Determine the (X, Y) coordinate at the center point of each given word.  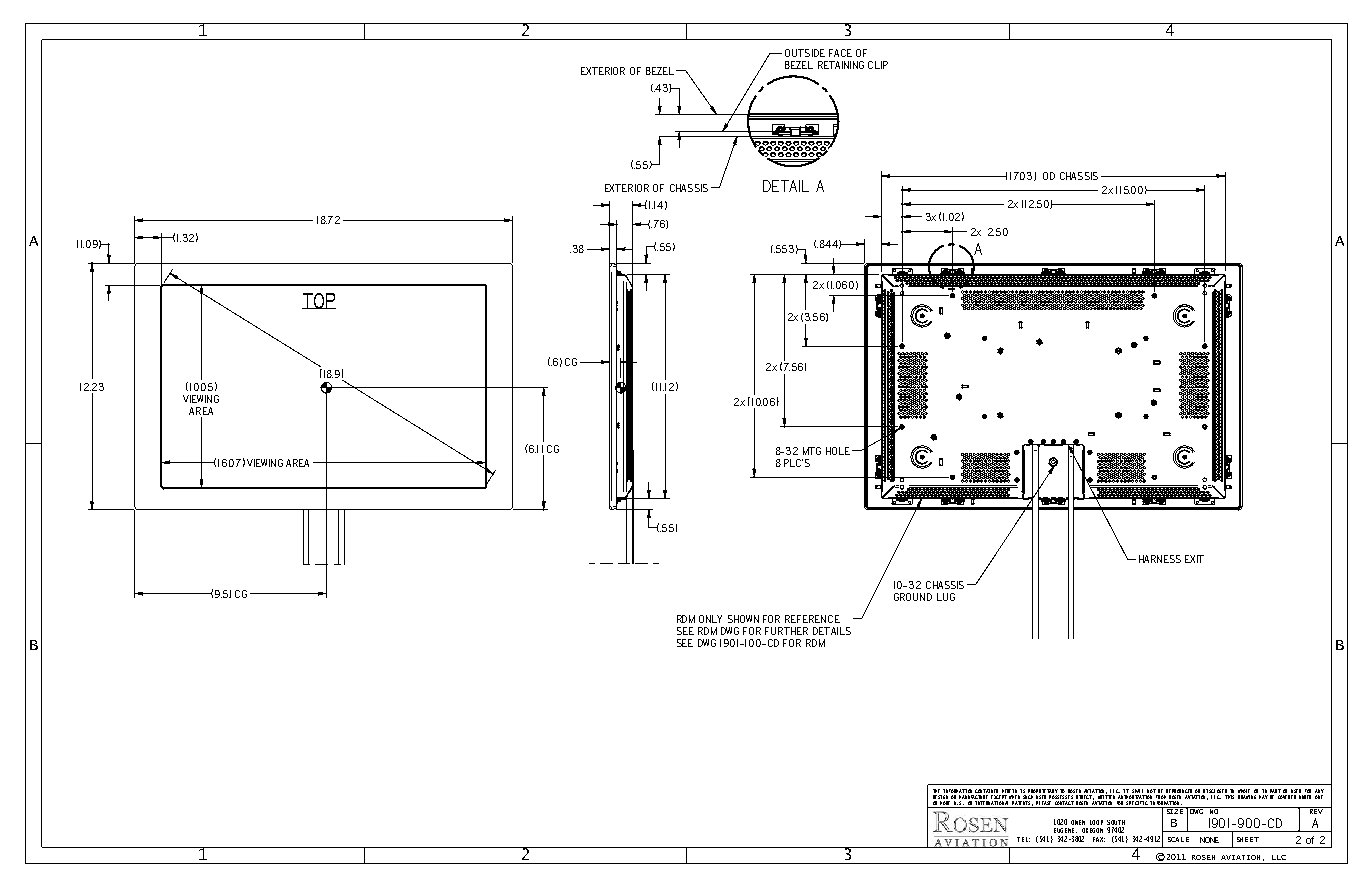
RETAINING (841, 65)
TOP (319, 301)
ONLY (710, 619)
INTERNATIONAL (993, 804)
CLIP (878, 65)
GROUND (913, 597)
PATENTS (1022, 804)
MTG (812, 451)
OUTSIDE (805, 53)
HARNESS (1160, 559)
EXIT (1194, 559)
